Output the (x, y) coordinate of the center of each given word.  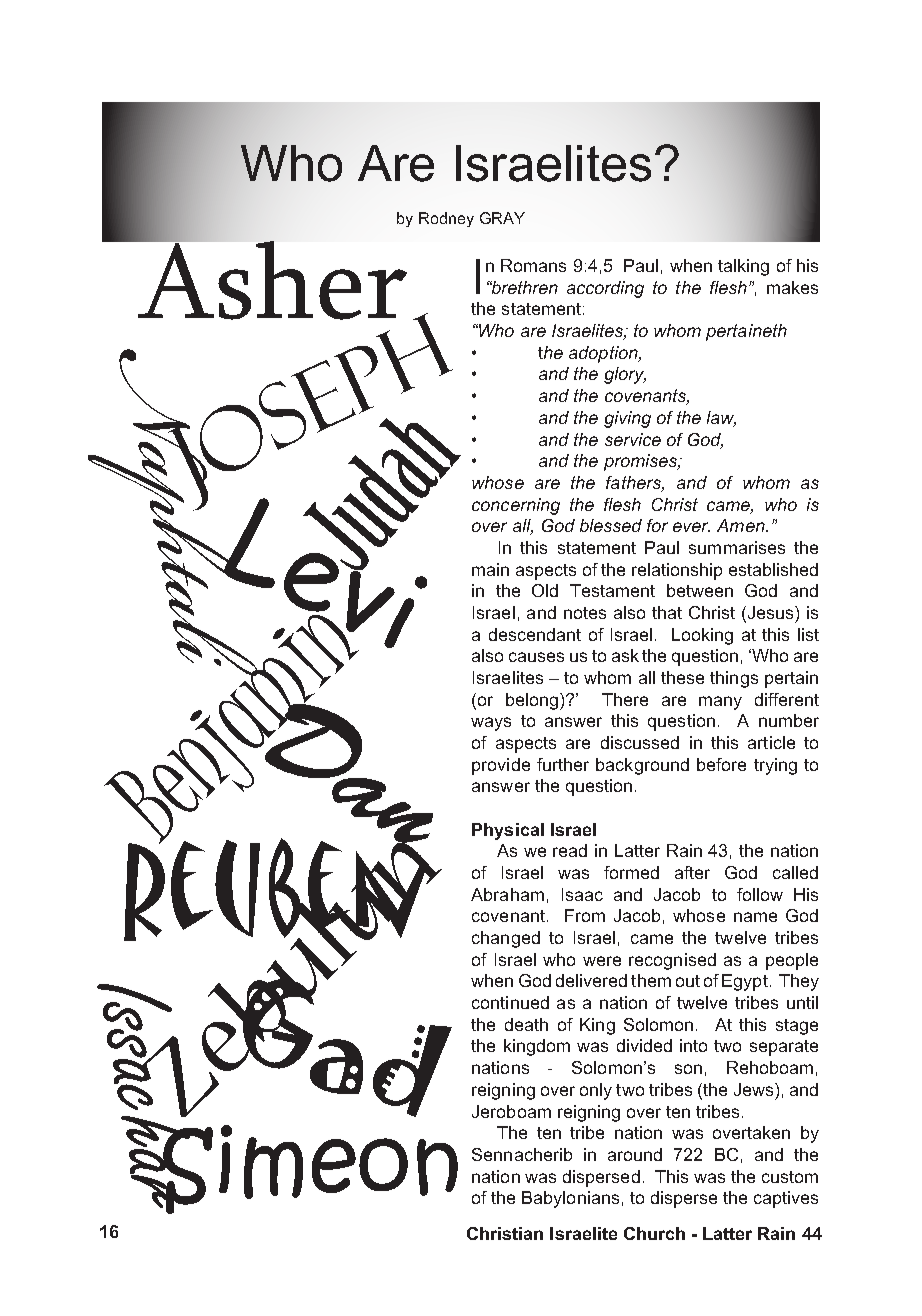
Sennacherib (522, 1154)
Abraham (507, 894)
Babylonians (570, 1199)
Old (545, 590)
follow (760, 894)
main (490, 569)
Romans (533, 265)
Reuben (277, 890)
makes (792, 287)
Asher (271, 279)
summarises (737, 547)
